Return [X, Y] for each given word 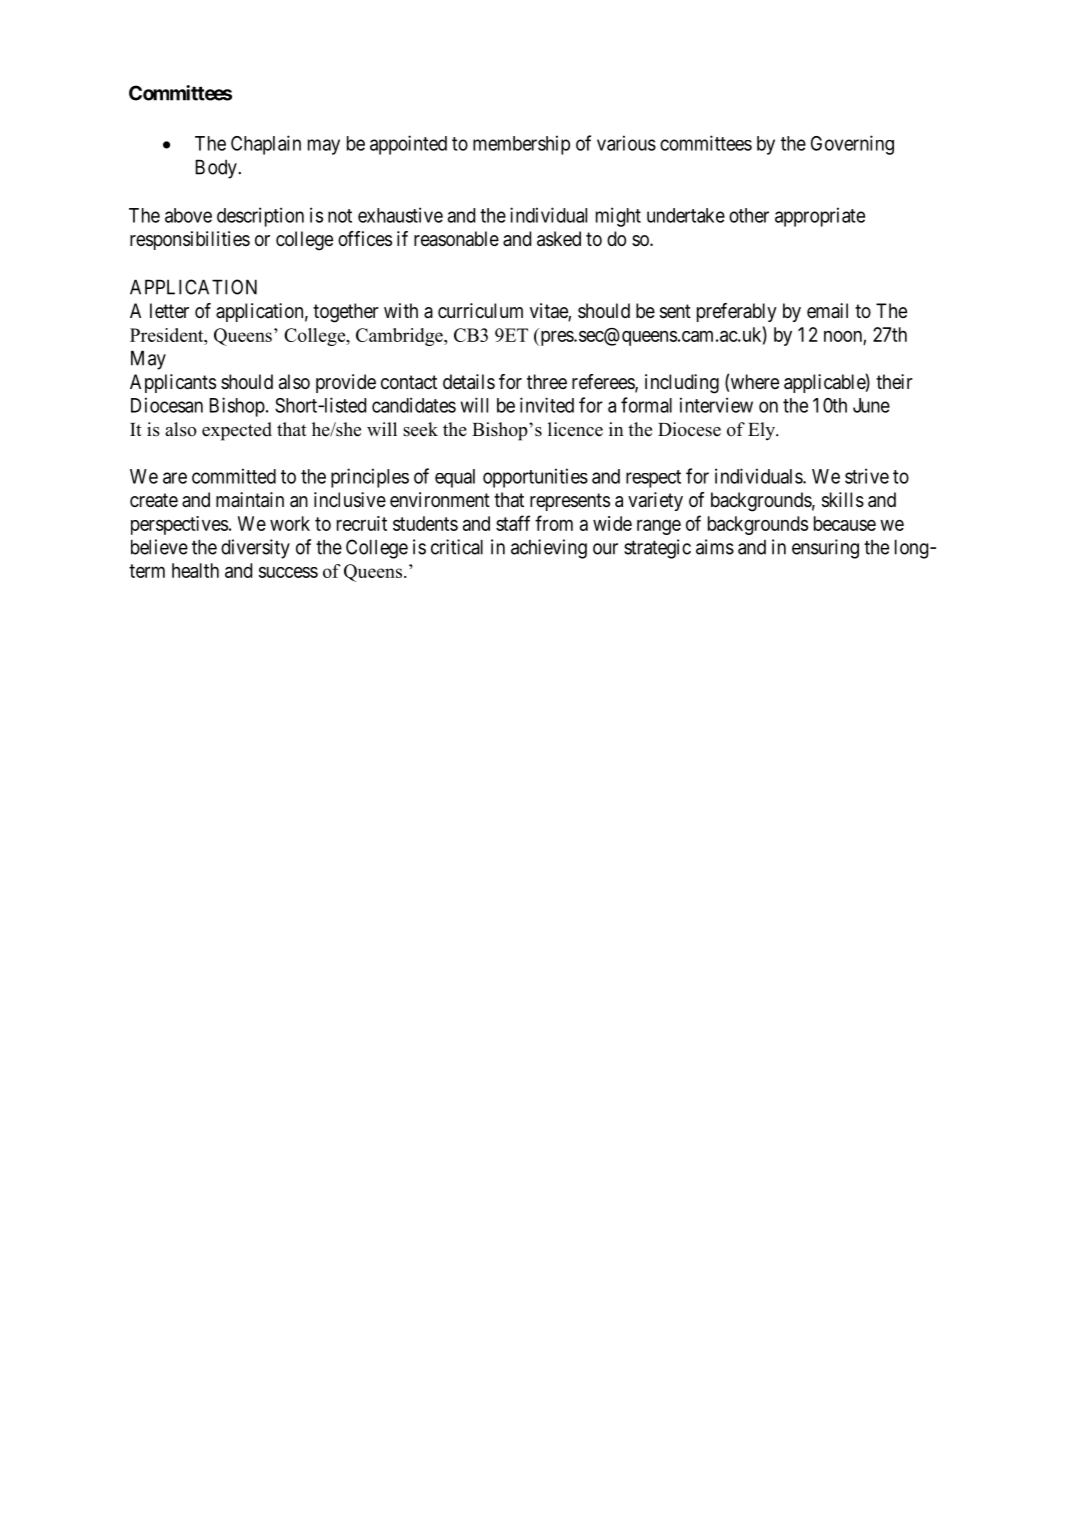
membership [521, 145]
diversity [255, 549]
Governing [852, 145]
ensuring [825, 549]
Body [217, 169]
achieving [549, 549]
